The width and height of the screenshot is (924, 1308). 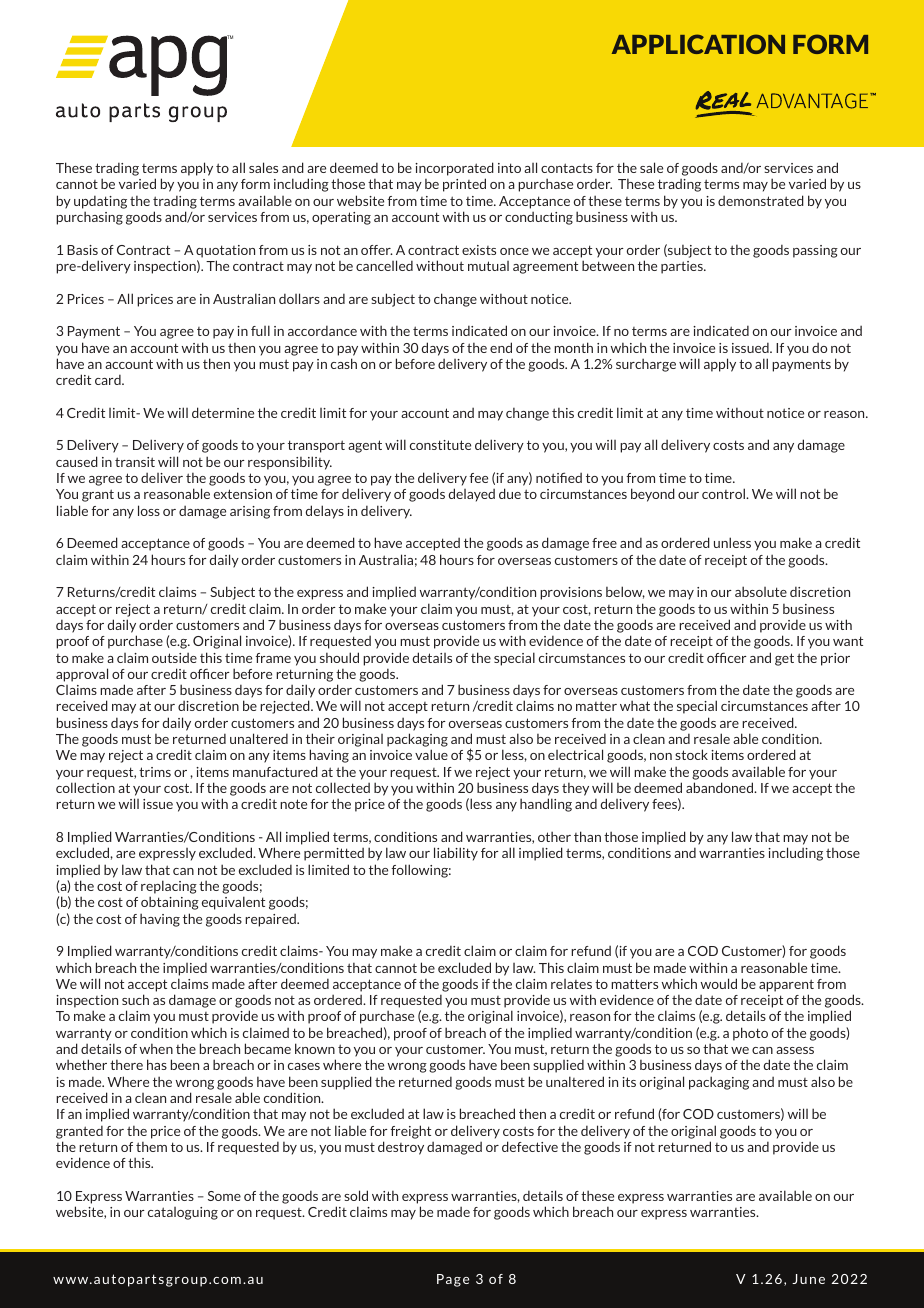 I want to click on abandoned, so click(x=721, y=787).
